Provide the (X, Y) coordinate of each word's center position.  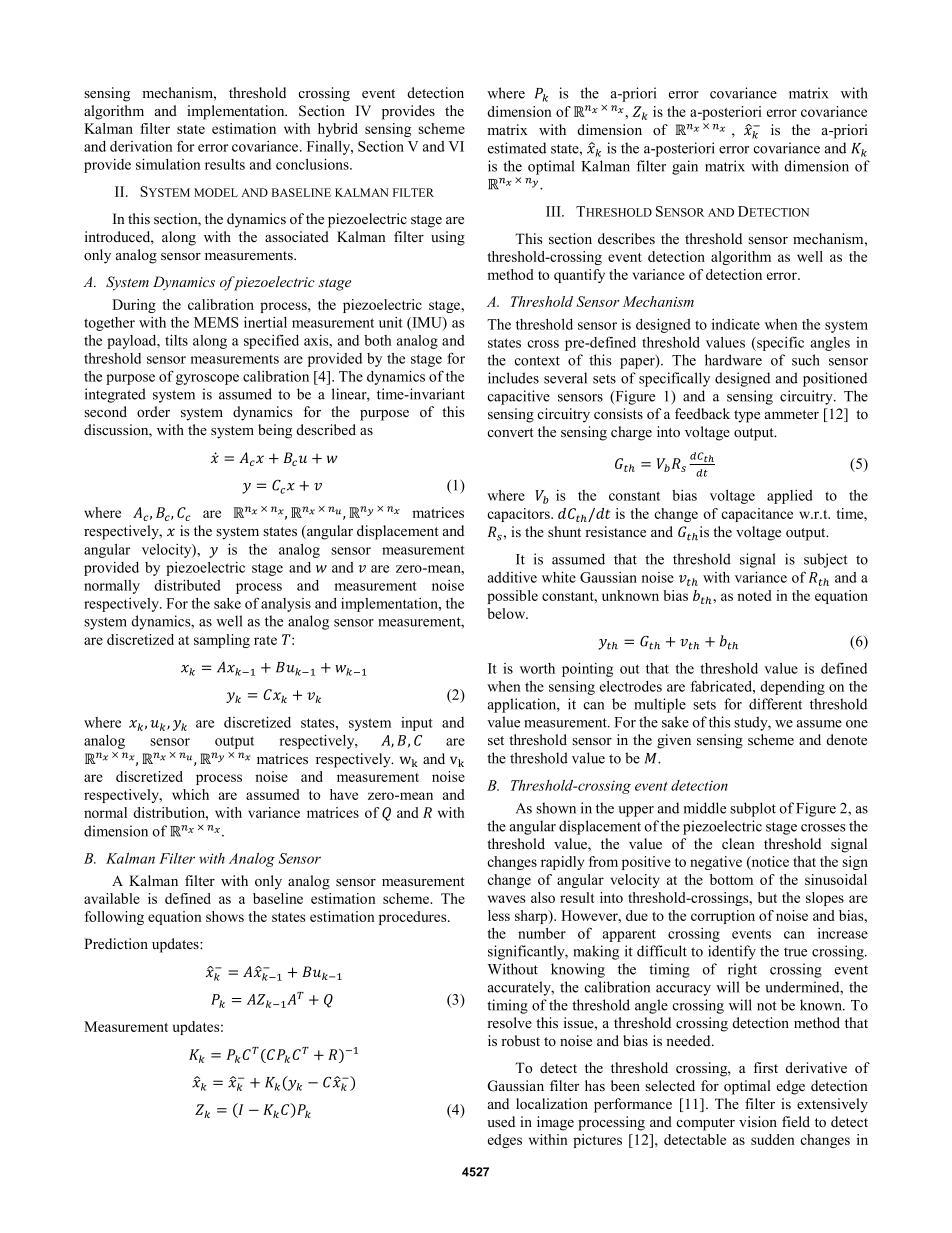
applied (790, 497)
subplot (753, 809)
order (153, 411)
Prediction (116, 943)
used (501, 1121)
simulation (168, 164)
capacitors (519, 515)
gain (685, 167)
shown (556, 808)
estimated (517, 148)
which (190, 794)
